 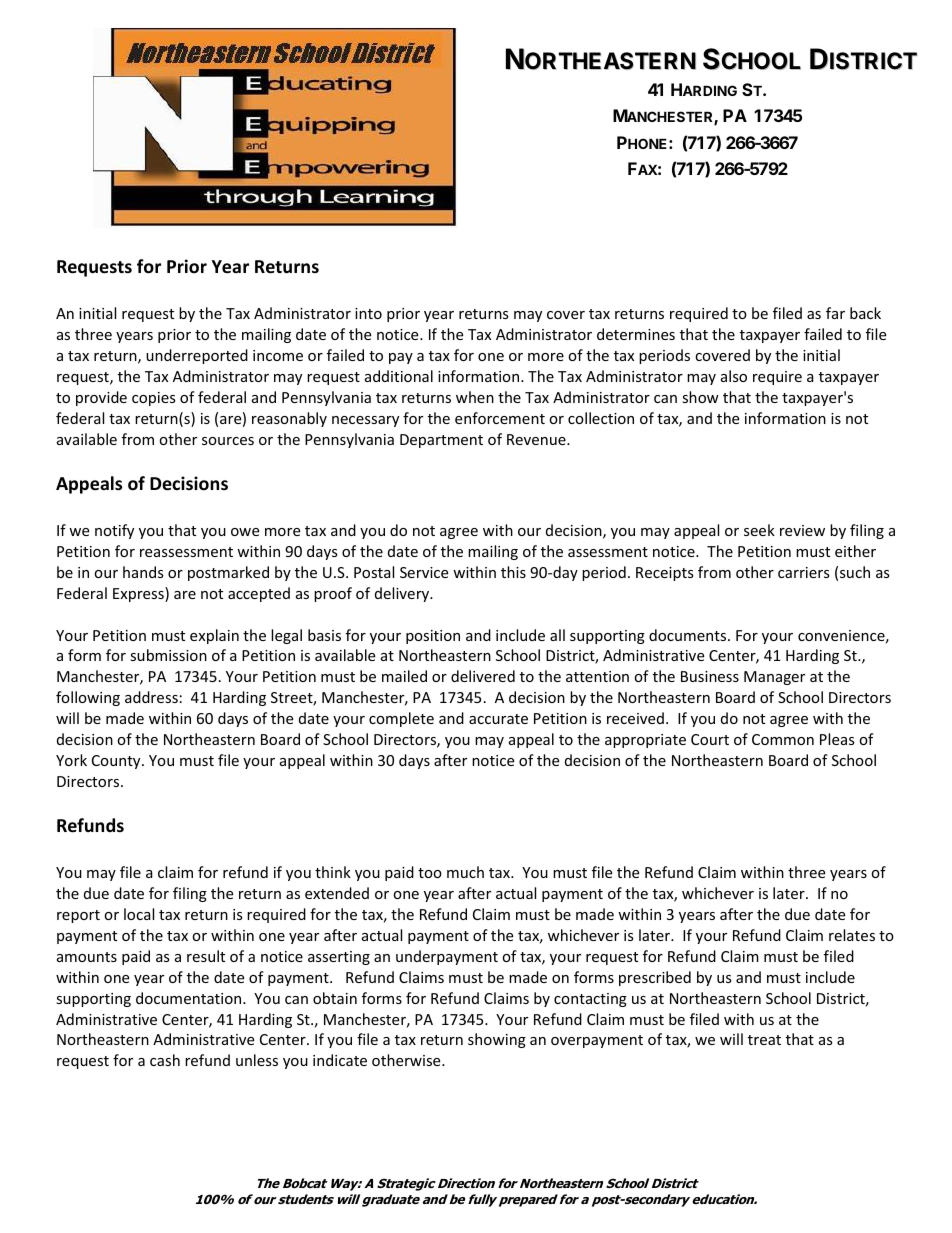 I want to click on much, so click(x=465, y=872).
